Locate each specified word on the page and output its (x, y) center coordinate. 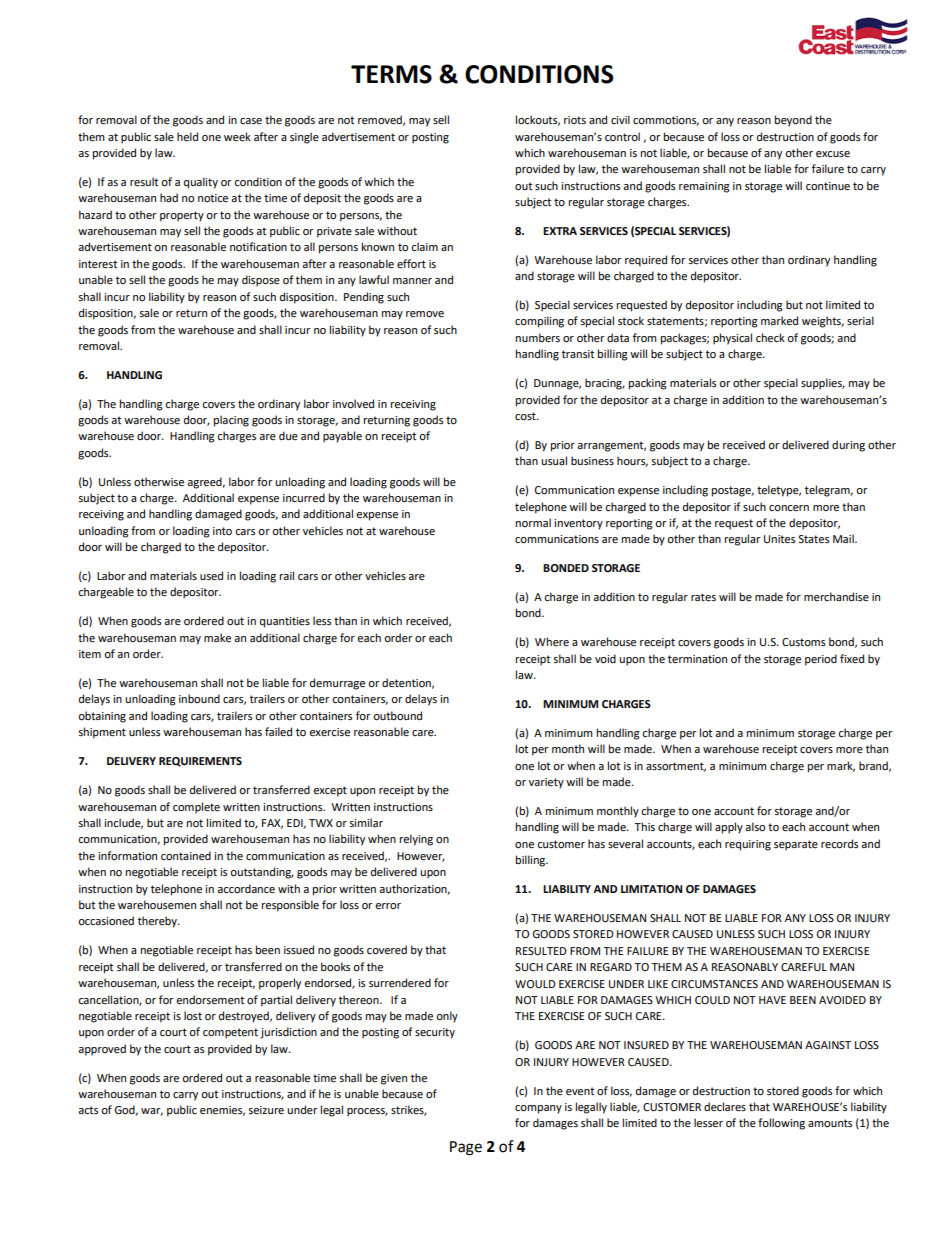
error (388, 906)
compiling (539, 322)
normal (533, 522)
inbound (199, 698)
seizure (266, 1110)
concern (789, 508)
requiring (748, 845)
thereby (158, 922)
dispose (261, 281)
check (770, 338)
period (821, 660)
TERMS (391, 74)
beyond (793, 121)
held (187, 137)
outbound (397, 716)
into (222, 531)
